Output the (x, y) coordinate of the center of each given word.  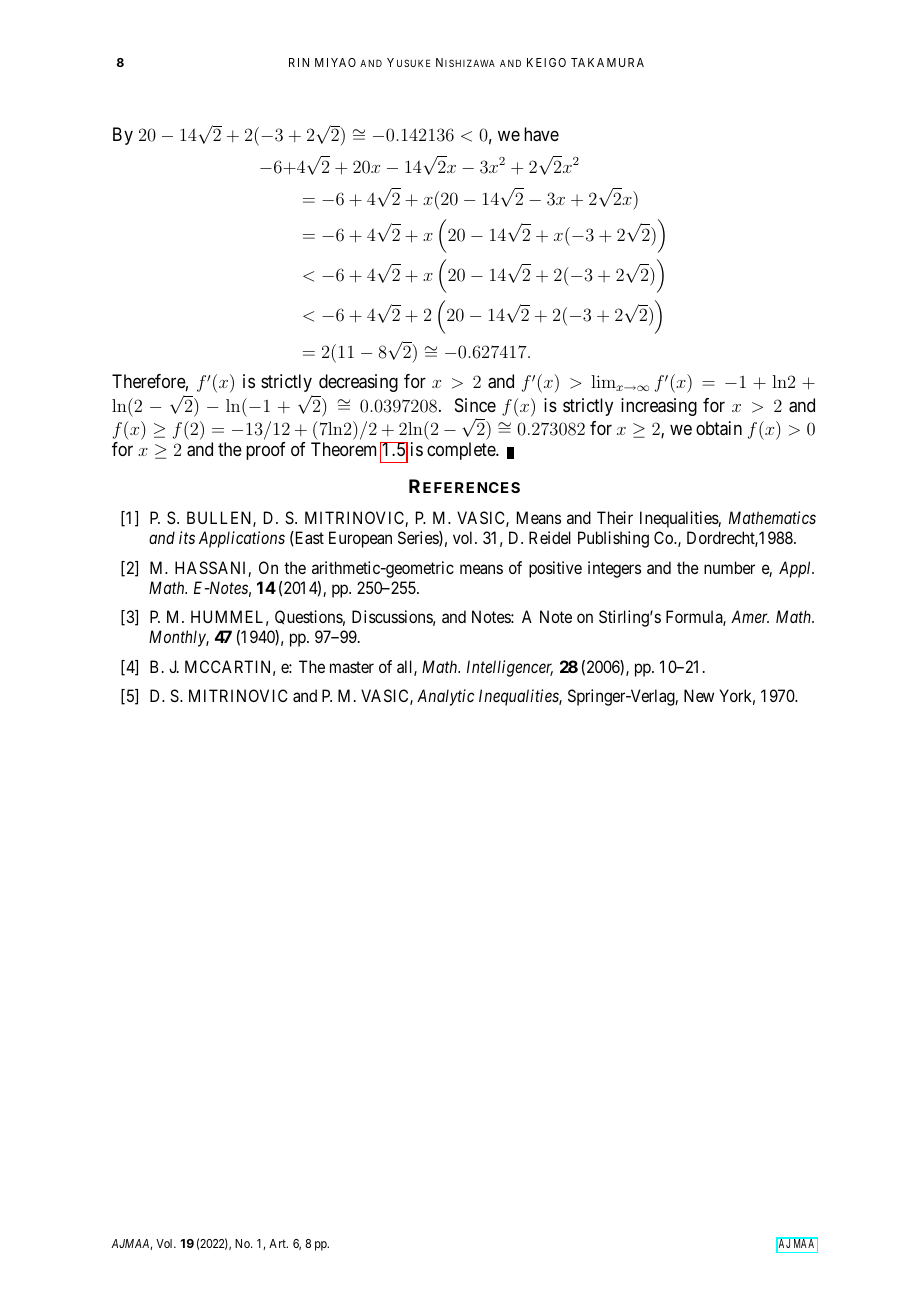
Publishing (613, 539)
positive (555, 569)
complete (462, 451)
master (352, 667)
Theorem (343, 449)
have (541, 134)
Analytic (445, 697)
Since (475, 405)
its (187, 537)
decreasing (358, 383)
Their (615, 517)
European (360, 539)
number (729, 567)
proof (266, 451)
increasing (659, 407)
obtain (719, 428)
